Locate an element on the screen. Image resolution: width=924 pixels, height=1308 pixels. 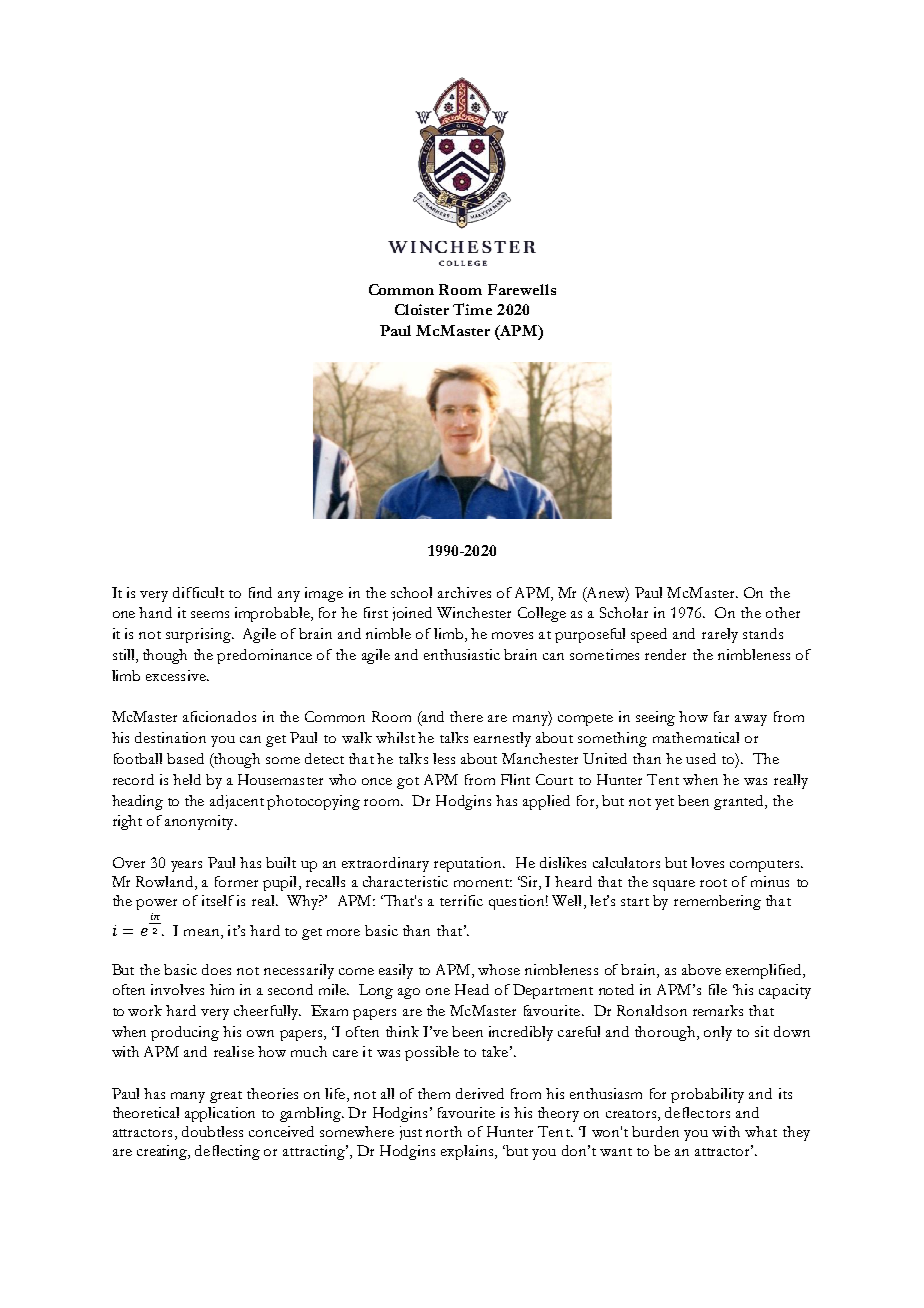
application is located at coordinates (220, 1114).
